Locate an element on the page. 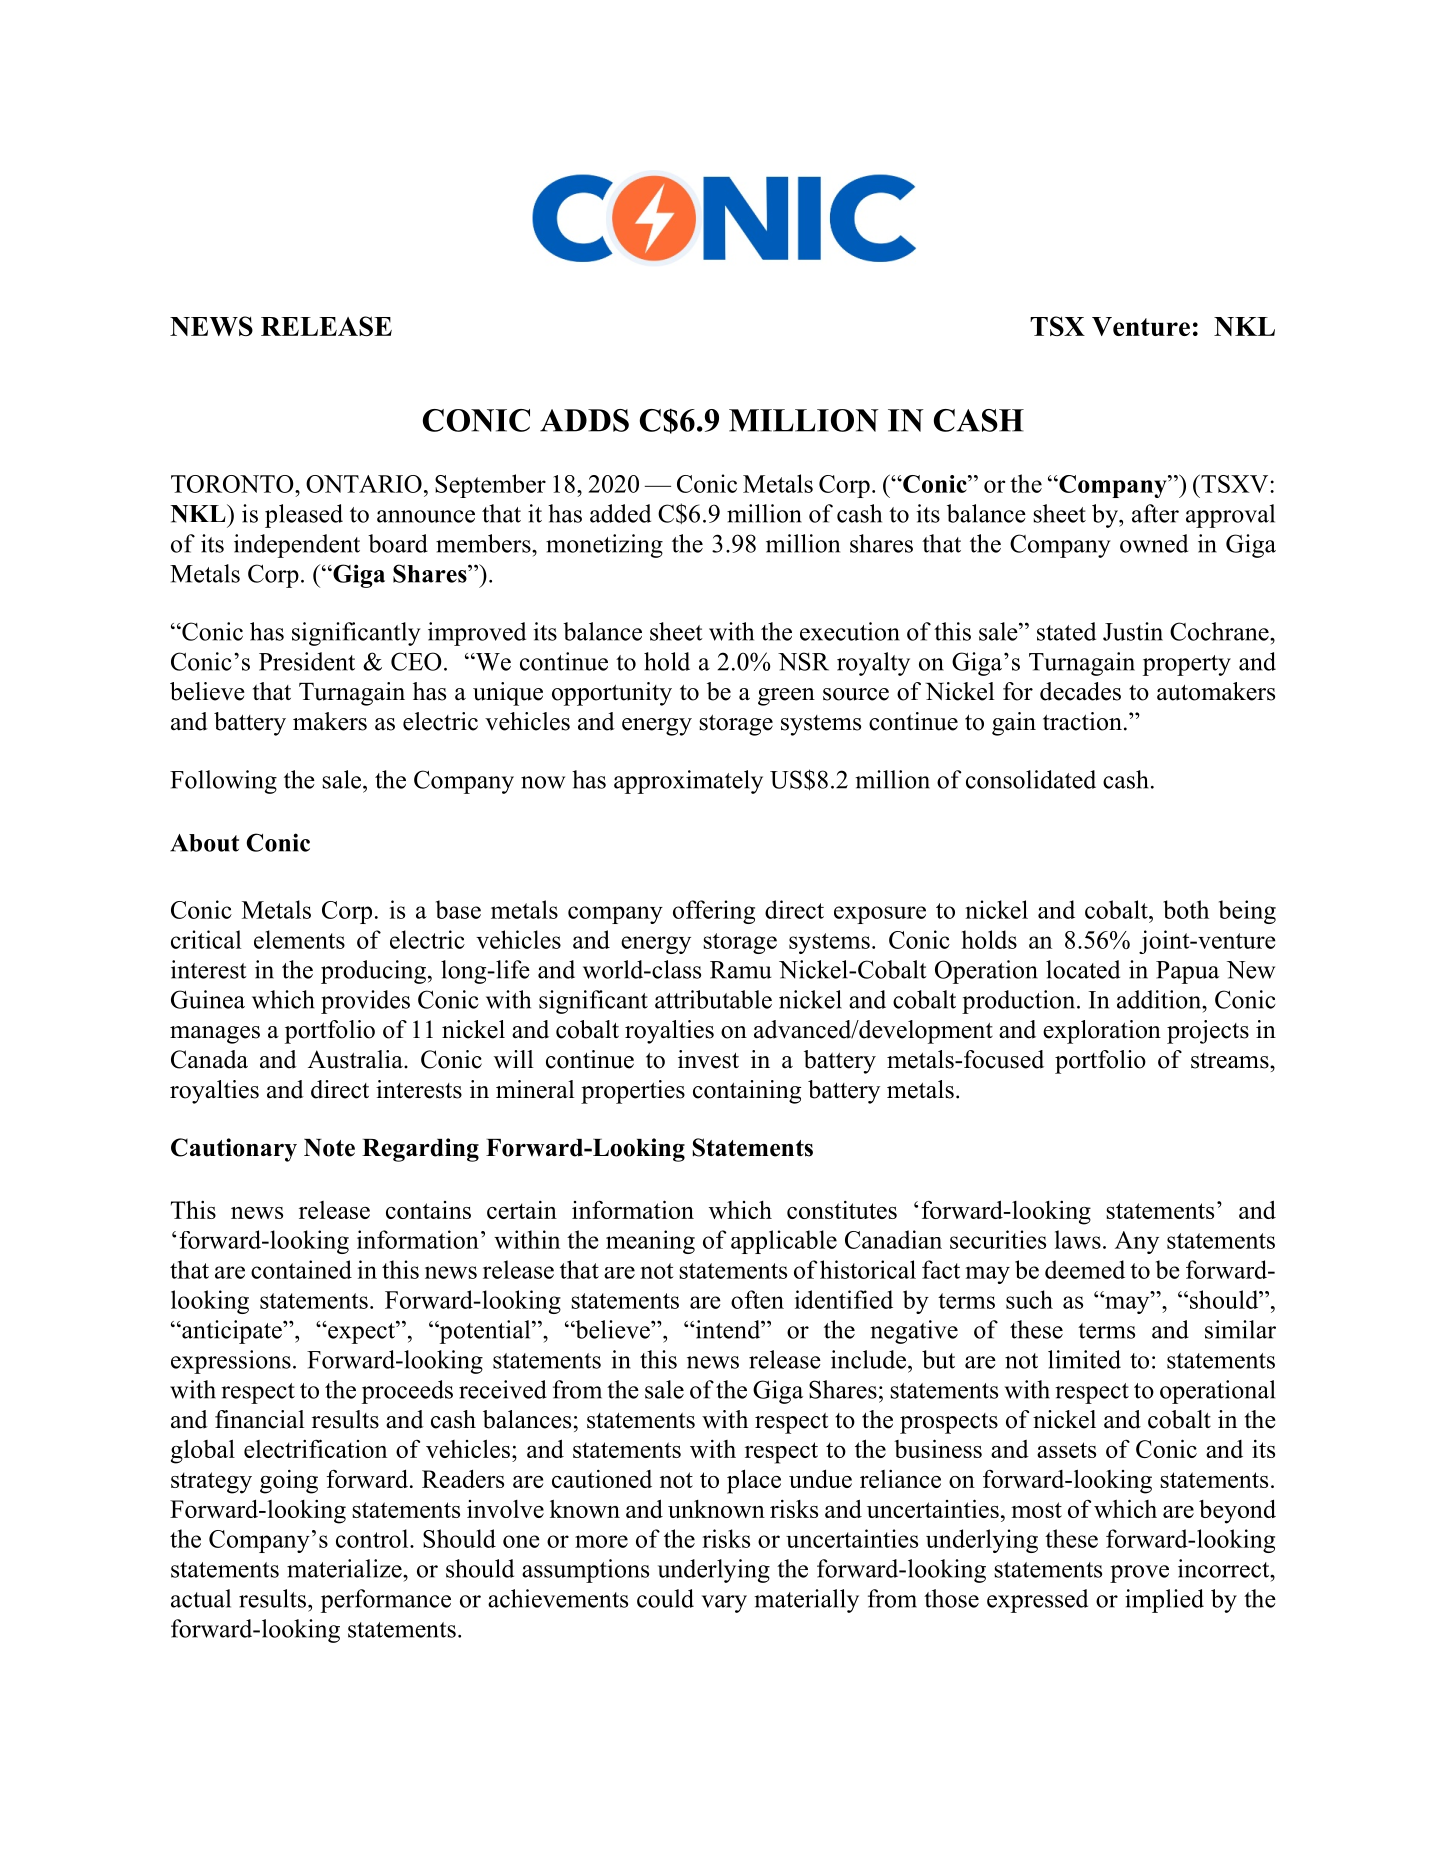 The width and height of the image is (1446, 1871). after is located at coordinates (1155, 513).
